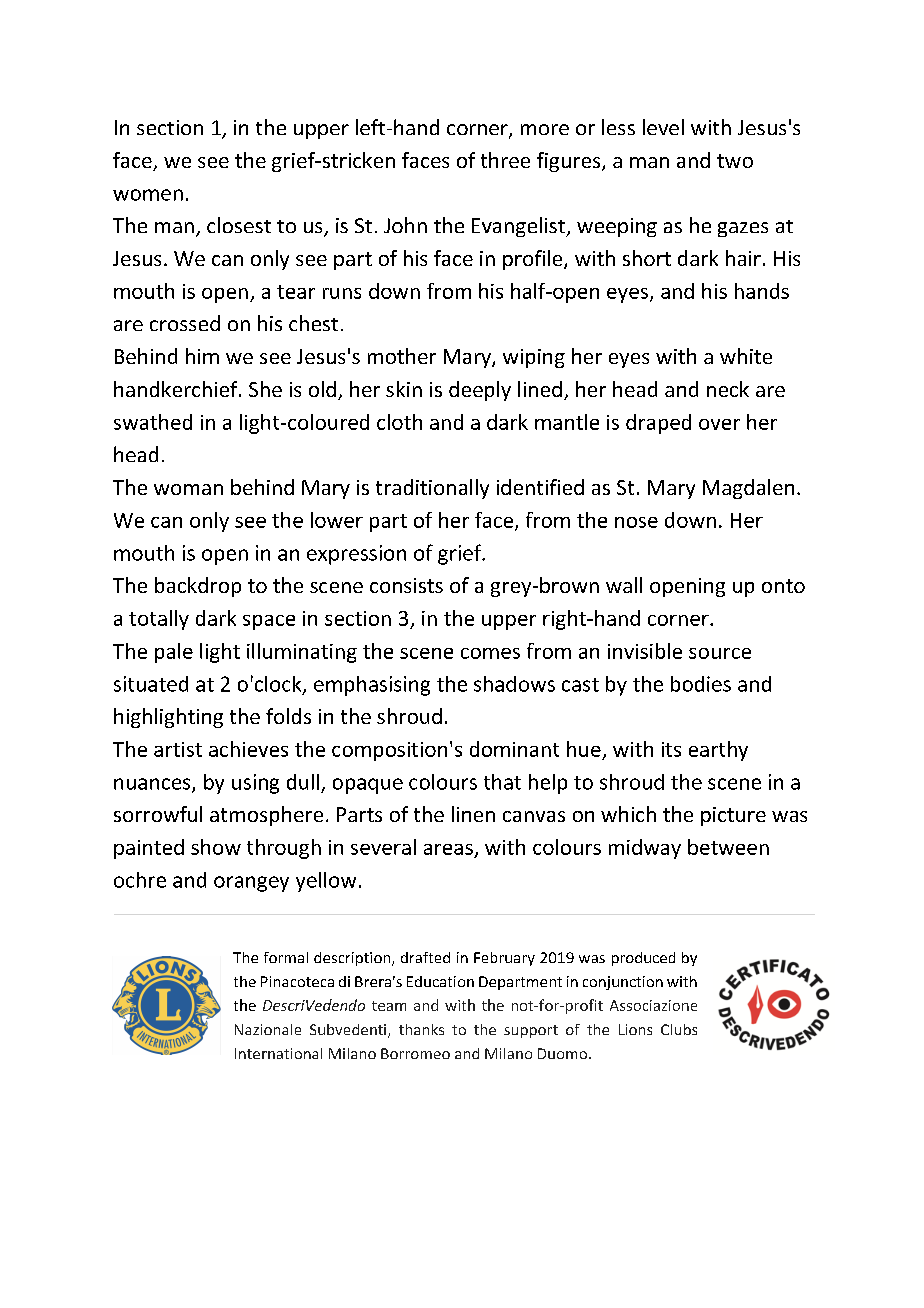 The height and width of the screenshot is (1308, 924). Describe the element at coordinates (432, 489) in the screenshot. I see `traditionally` at that location.
